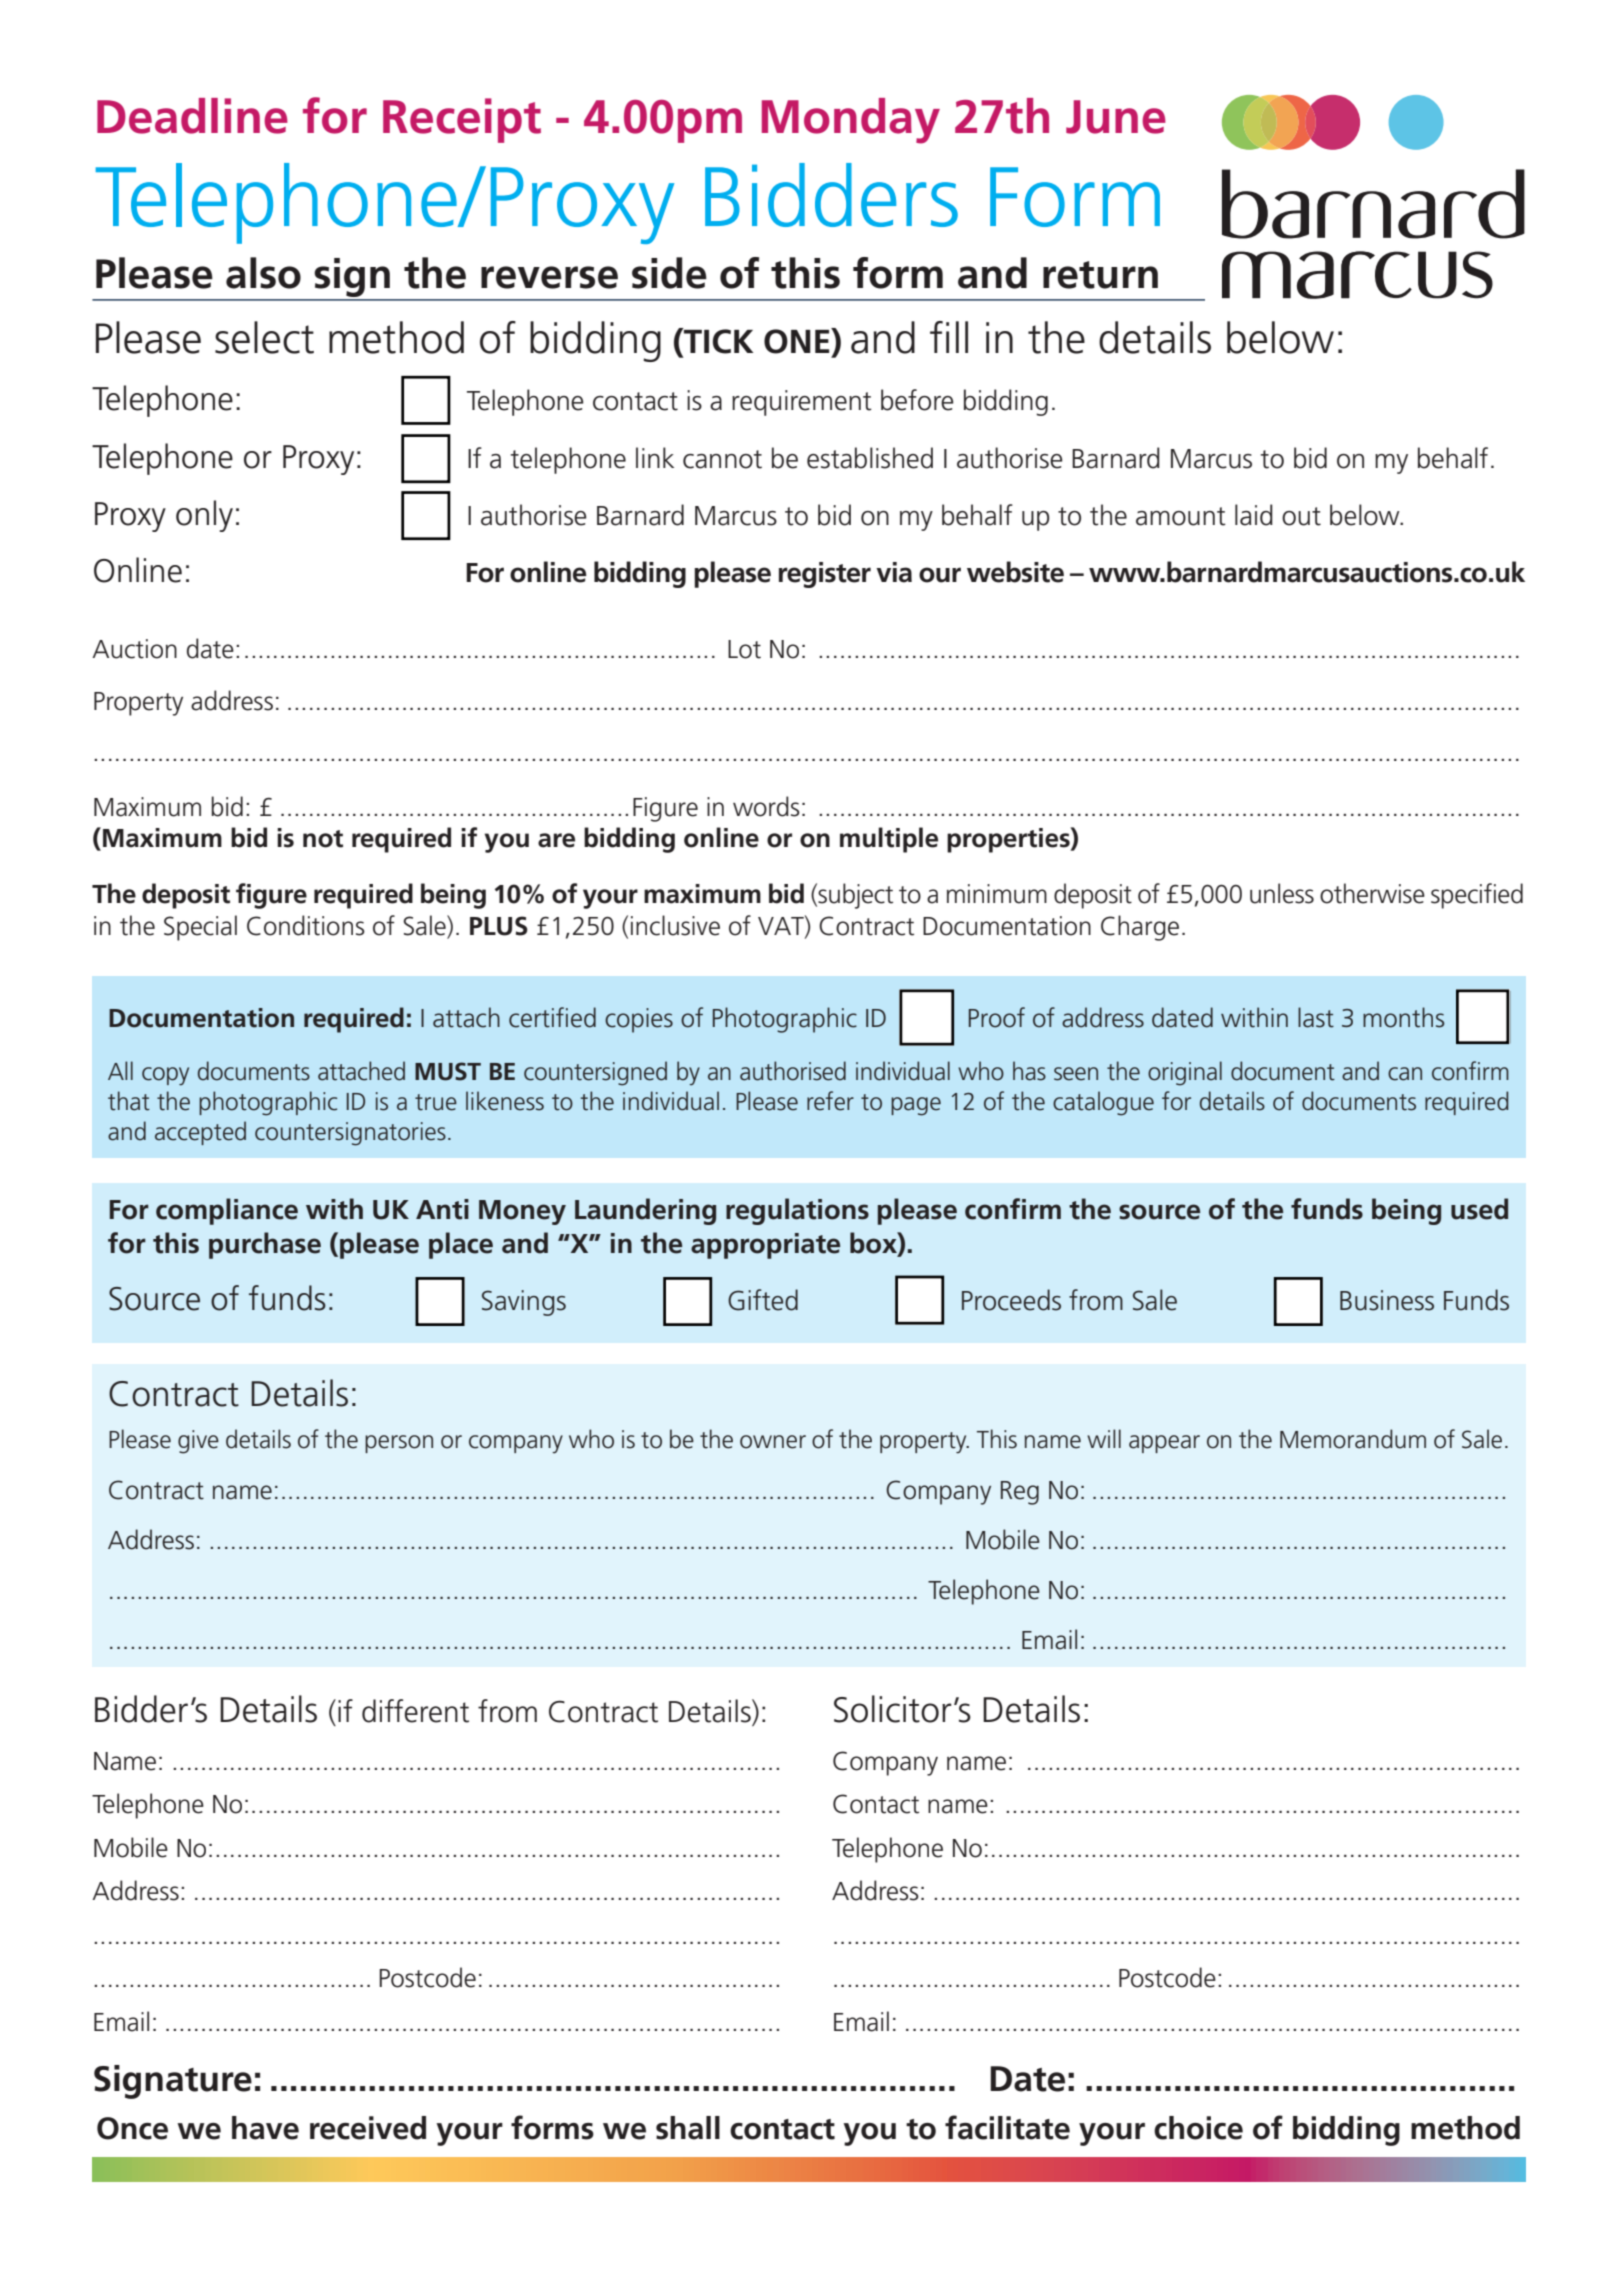  I want to click on accepted, so click(200, 1133).
